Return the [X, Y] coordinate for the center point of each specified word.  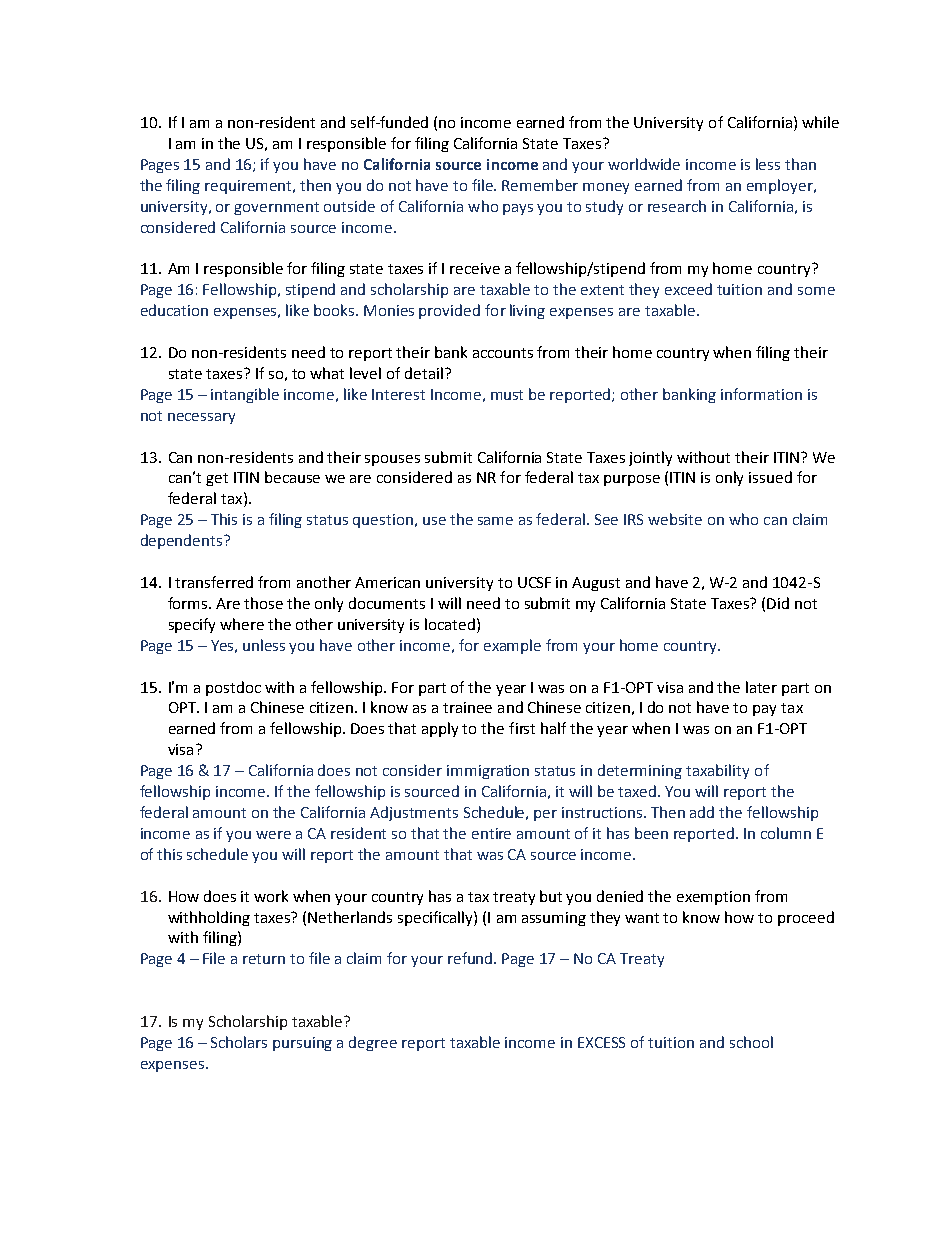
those [263, 603]
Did [778, 603]
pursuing [302, 1044]
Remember [540, 185]
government [276, 208]
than [800, 164]
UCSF [534, 582]
